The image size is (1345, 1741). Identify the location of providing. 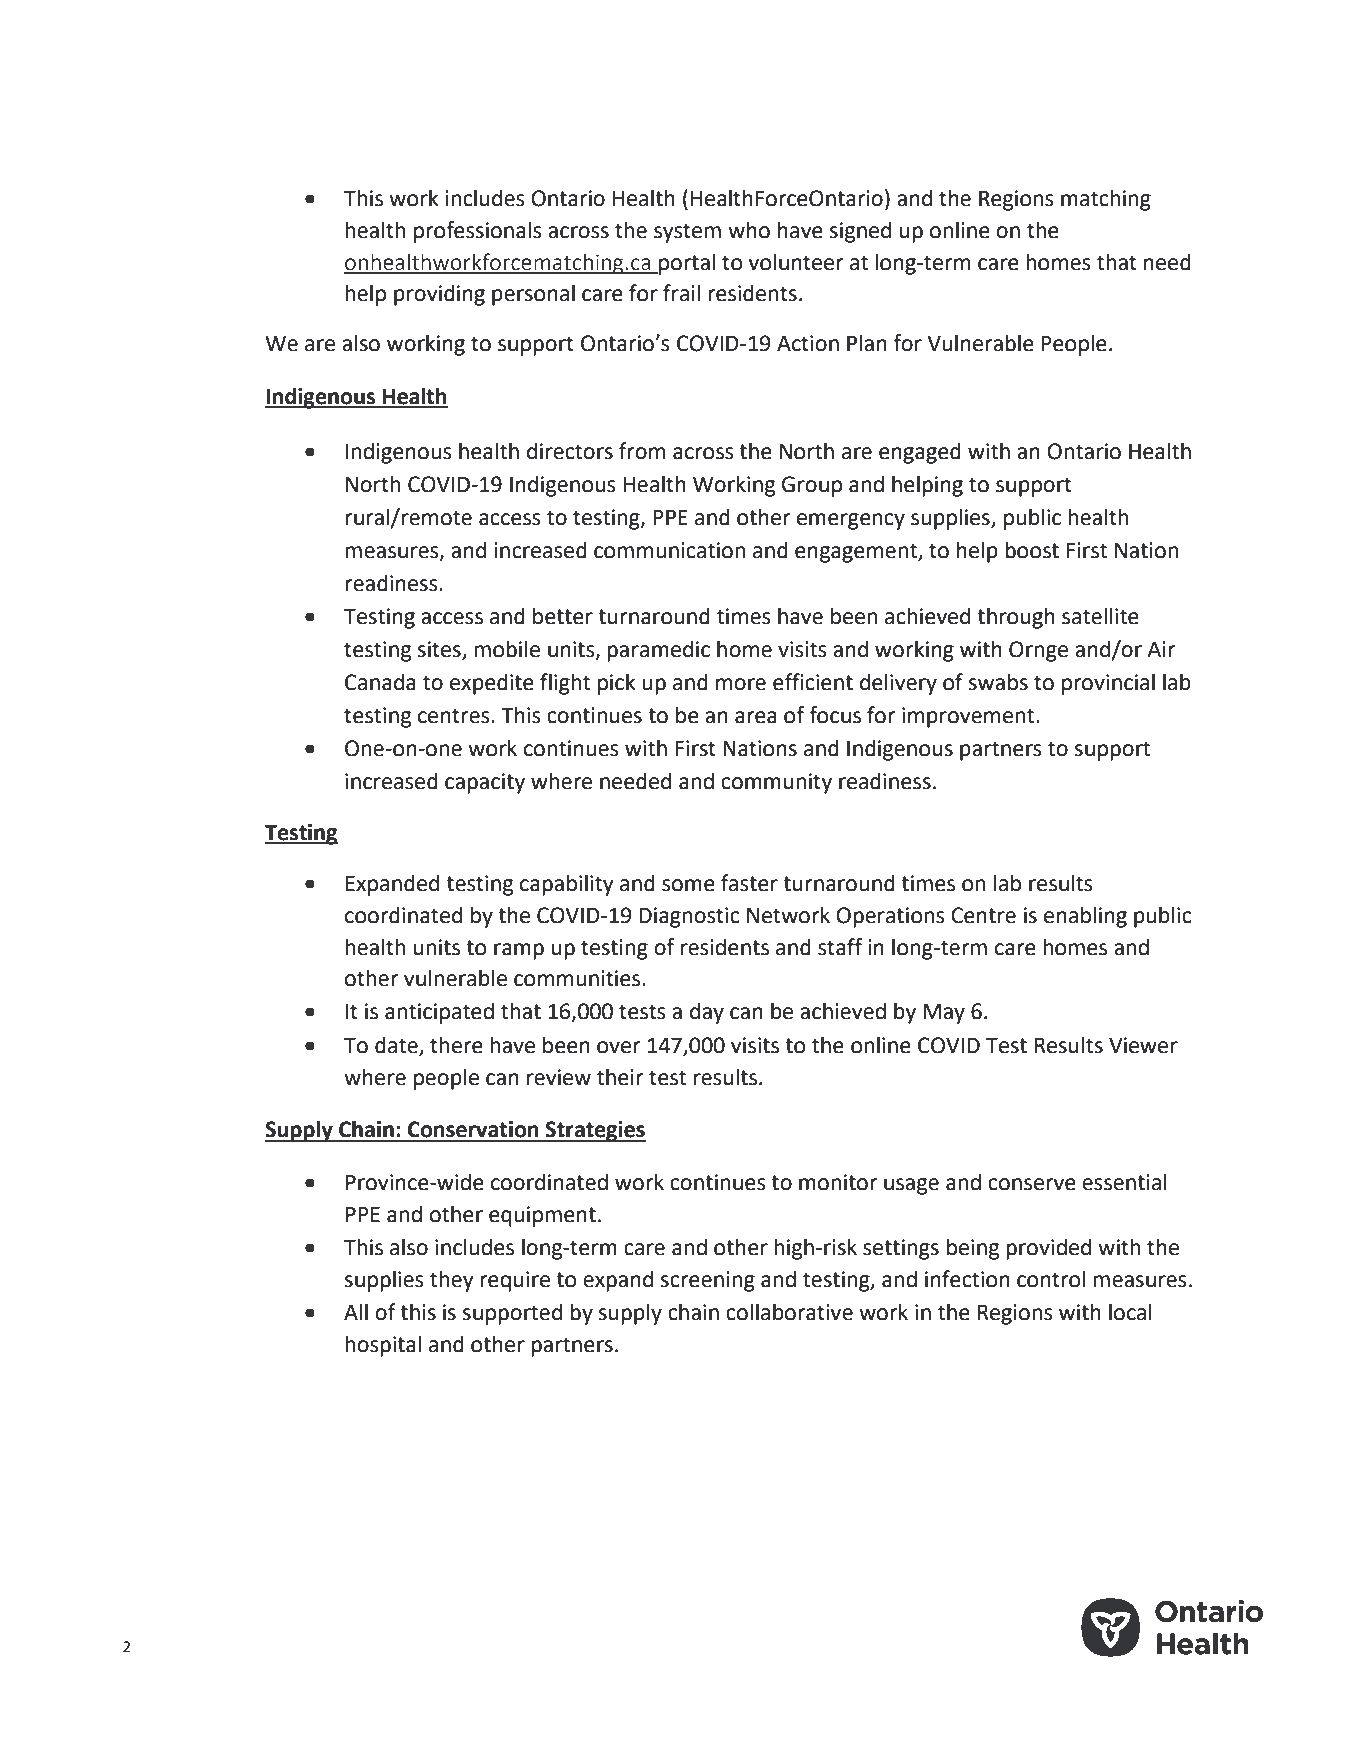
(439, 295).
